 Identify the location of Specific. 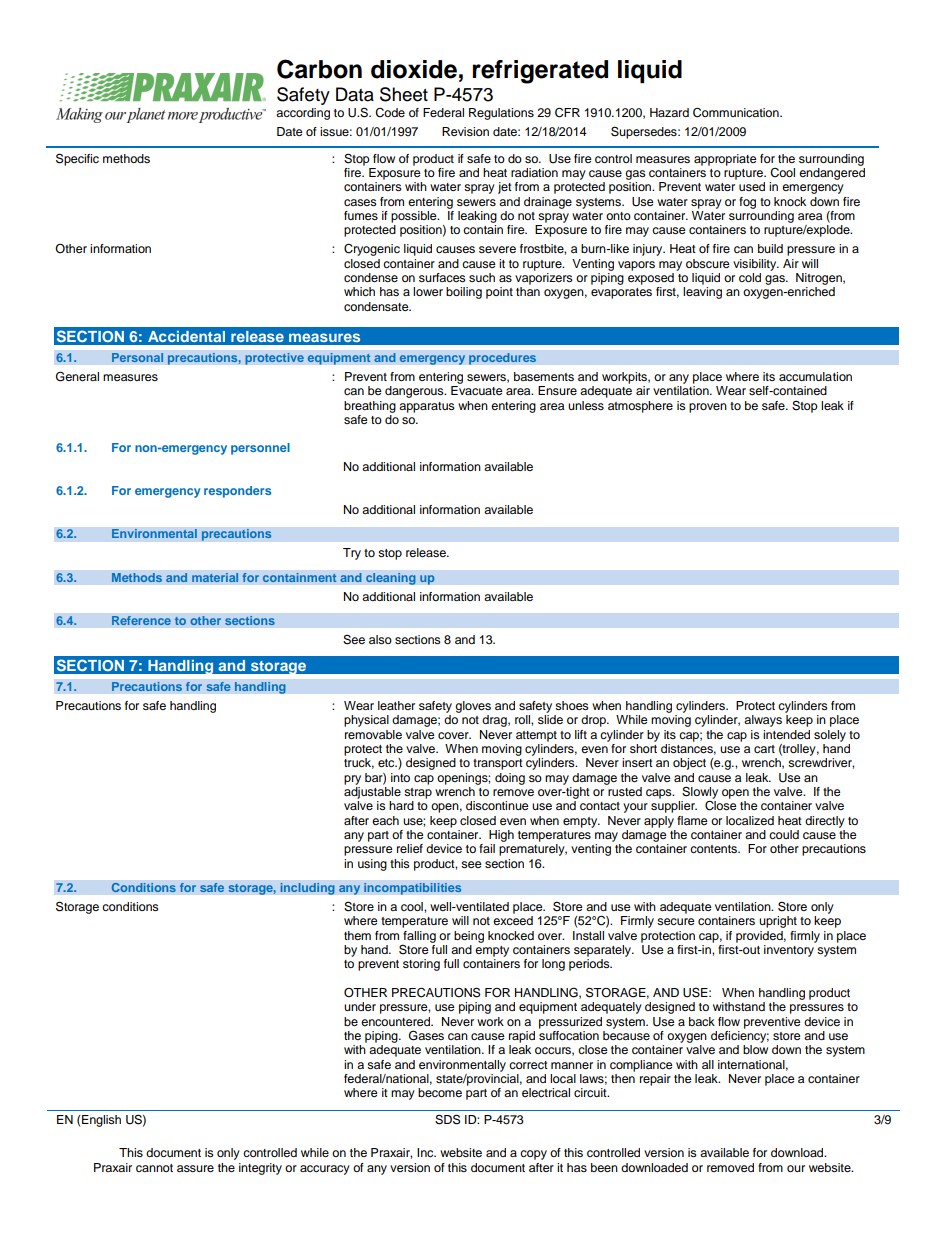
(77, 159).
